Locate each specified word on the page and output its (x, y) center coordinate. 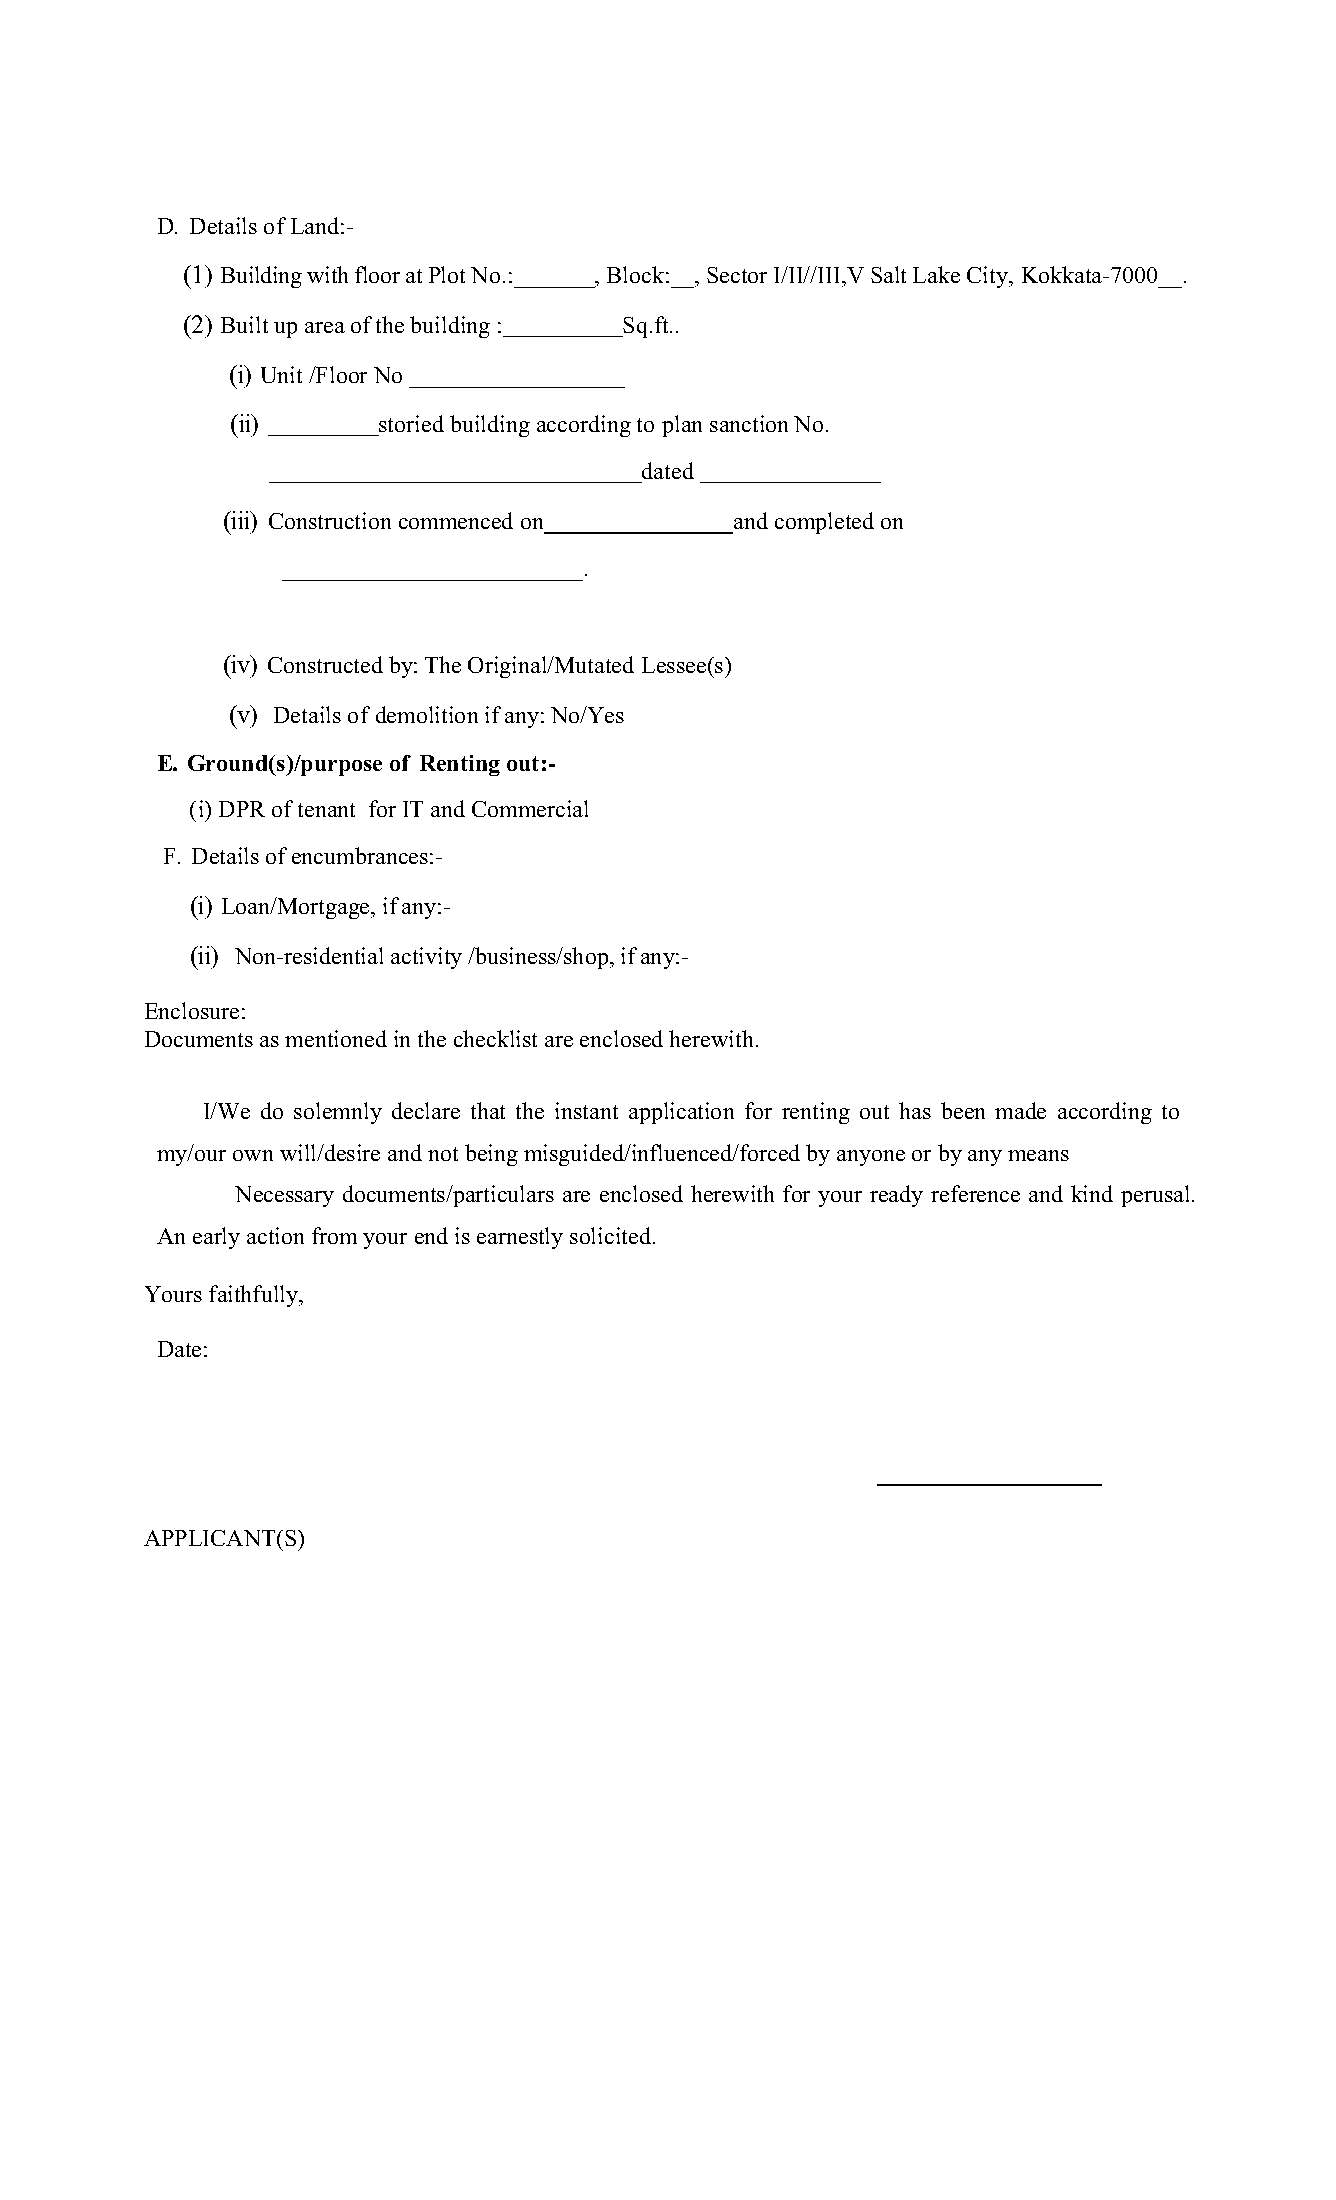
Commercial (530, 808)
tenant (326, 810)
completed (824, 523)
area (325, 327)
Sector (737, 275)
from (334, 1235)
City (989, 277)
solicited (612, 1235)
